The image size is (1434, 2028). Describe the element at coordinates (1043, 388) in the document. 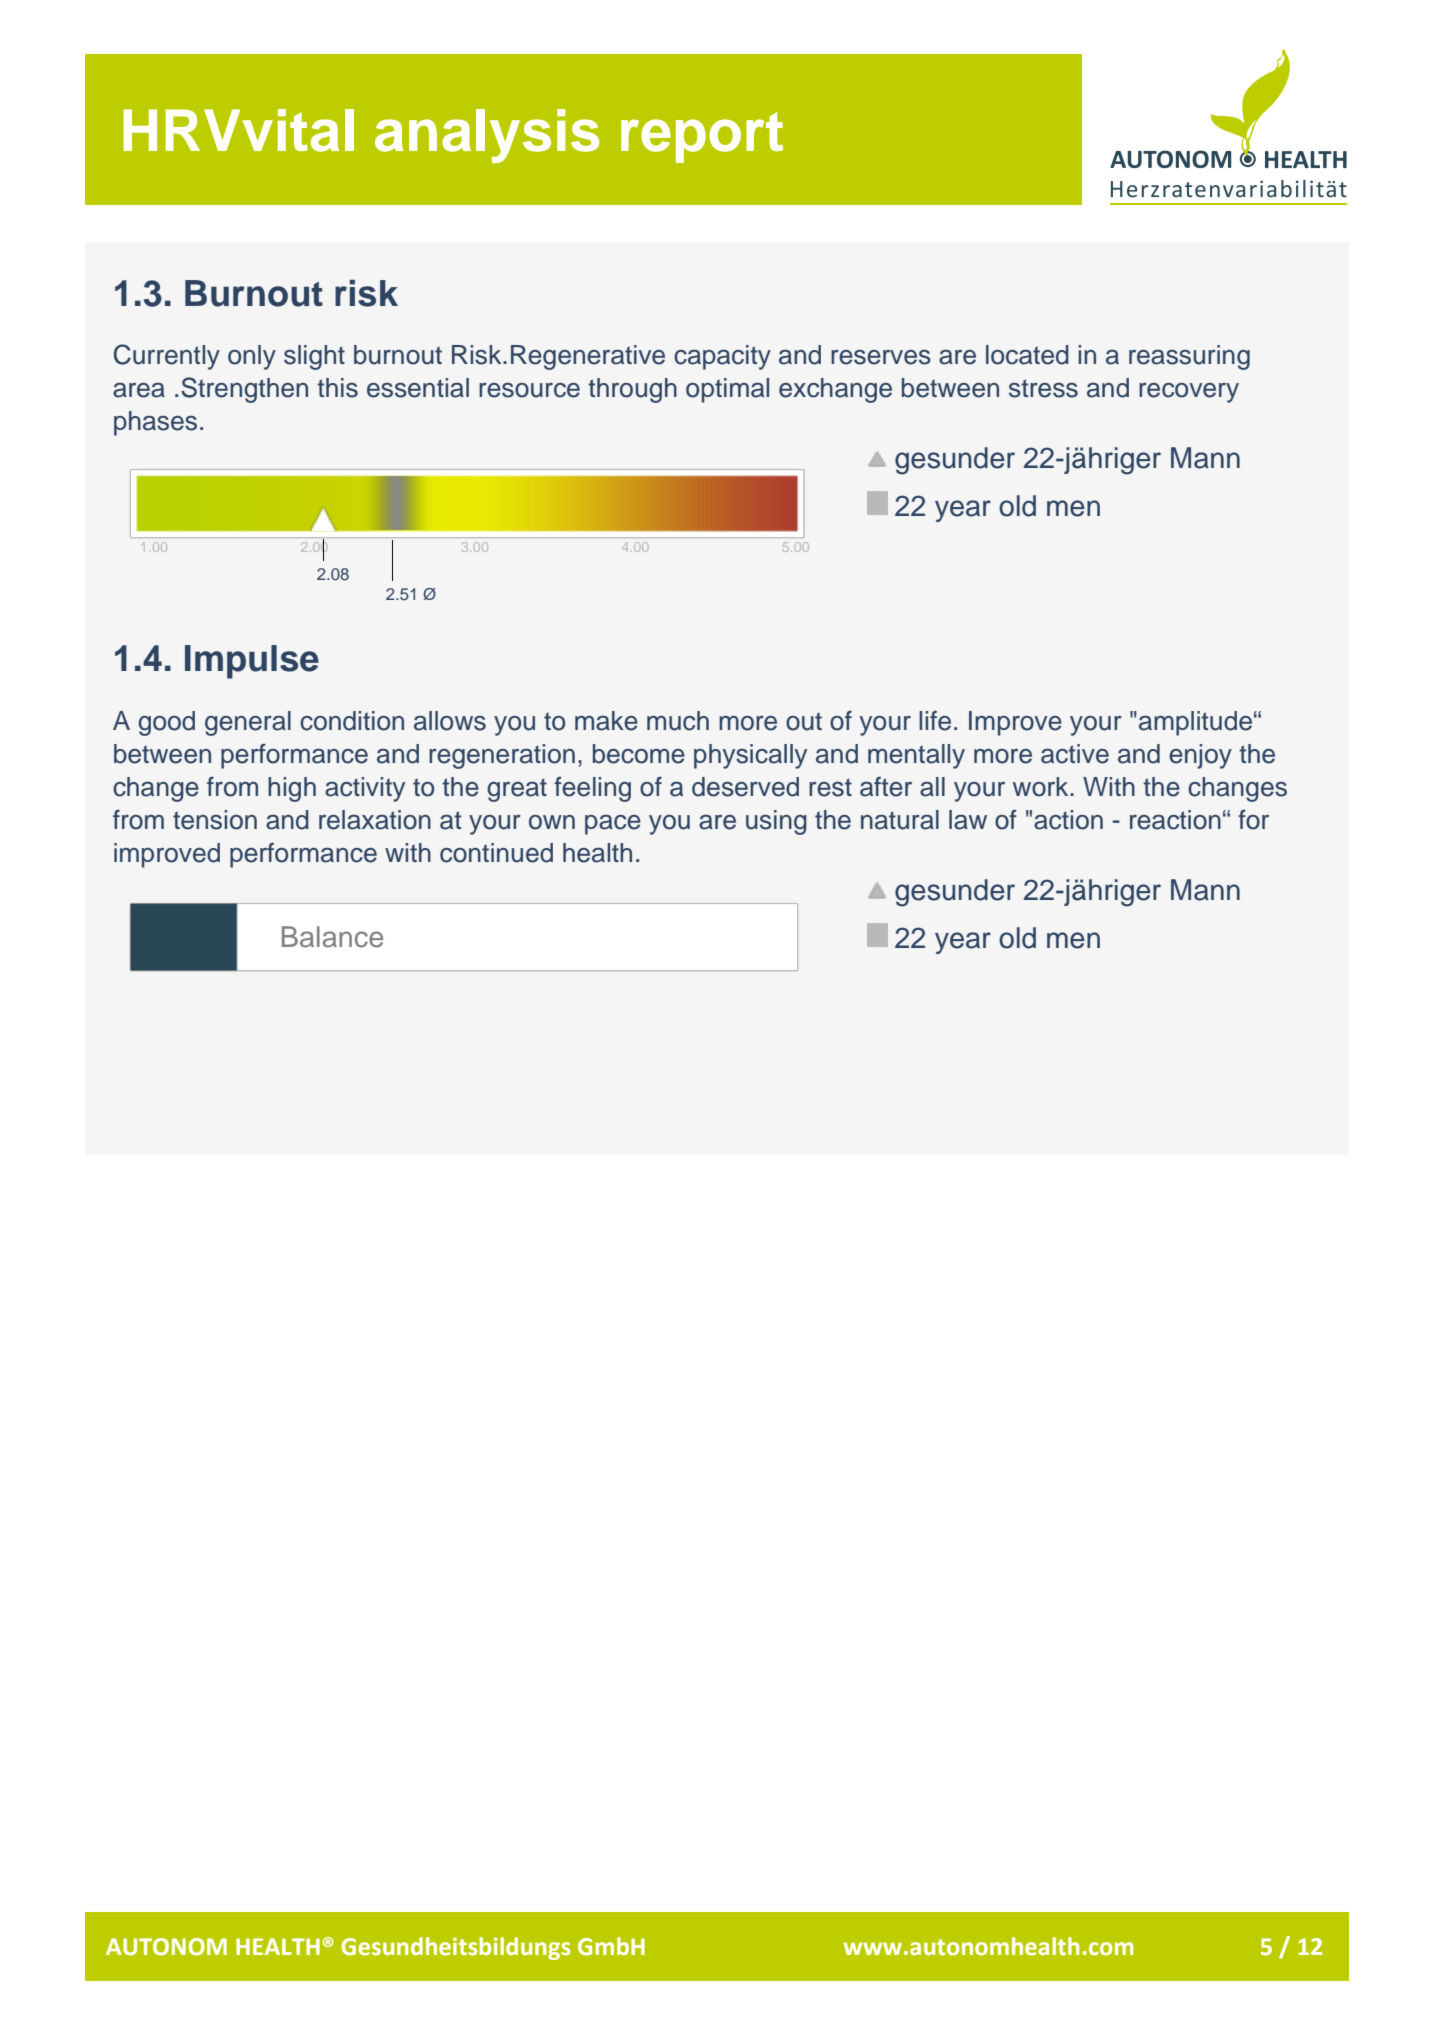

I see `stress` at that location.
